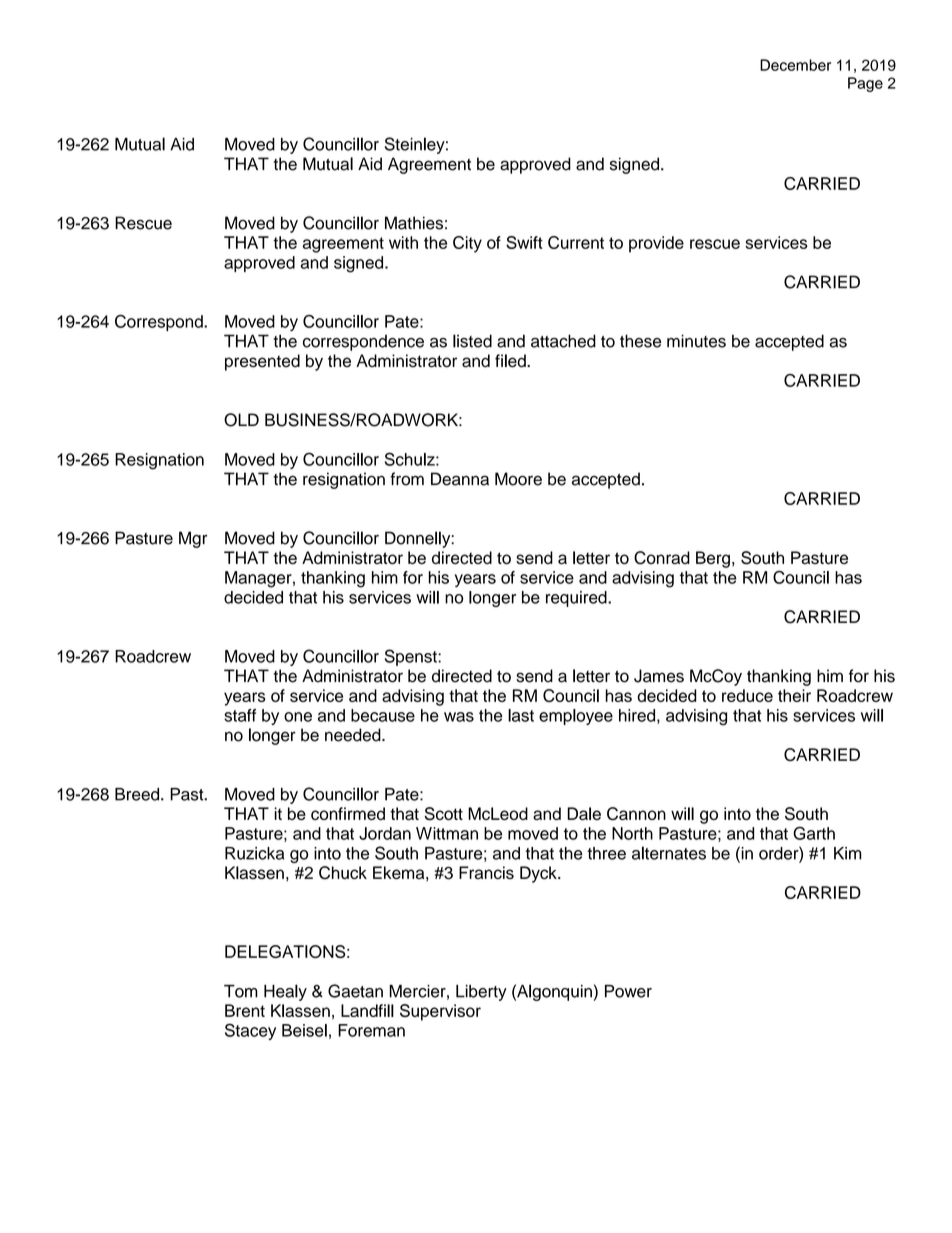 The width and height of the image is (952, 1233). I want to click on Berg, so click(713, 559).
